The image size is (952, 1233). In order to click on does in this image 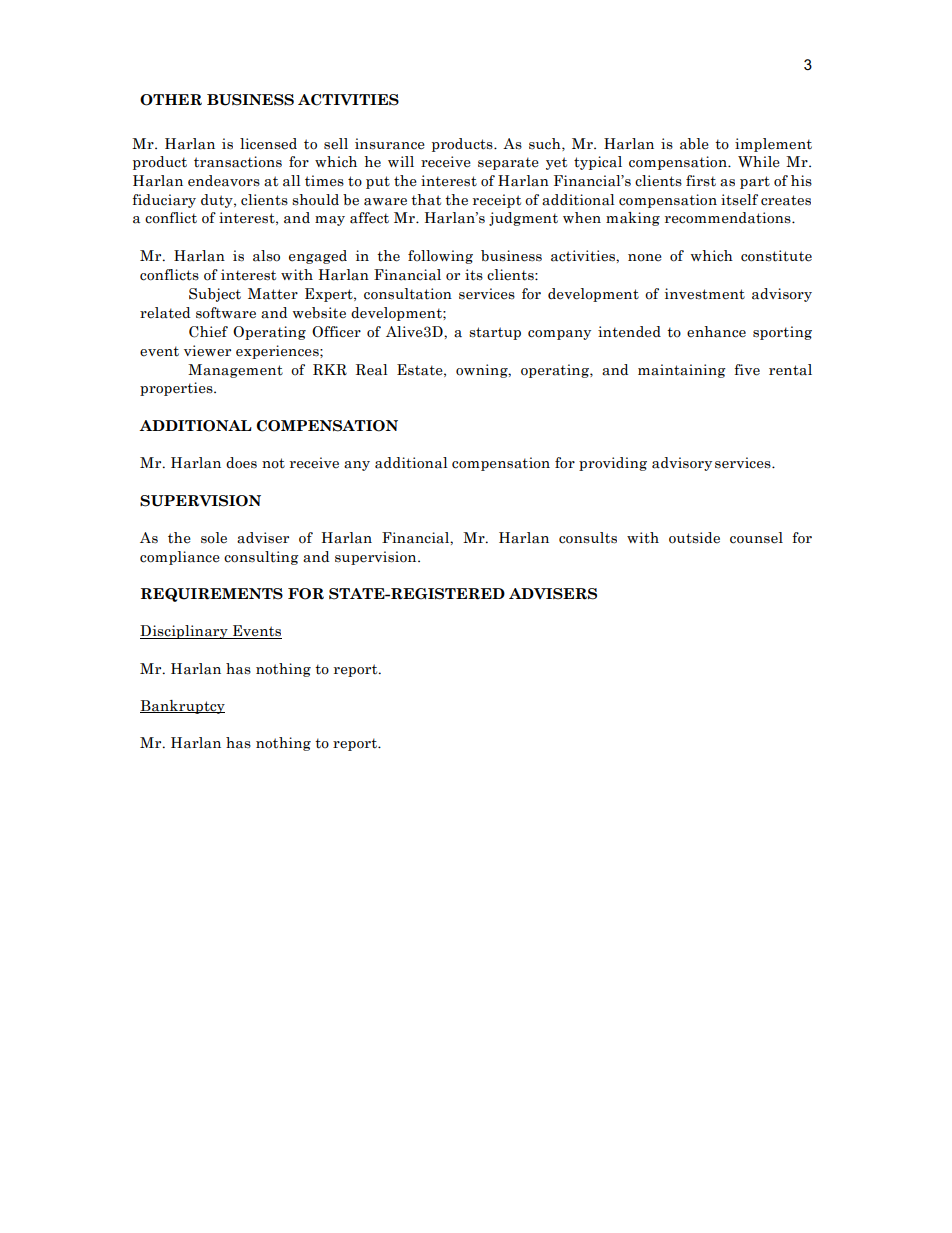, I will do `click(241, 463)`.
